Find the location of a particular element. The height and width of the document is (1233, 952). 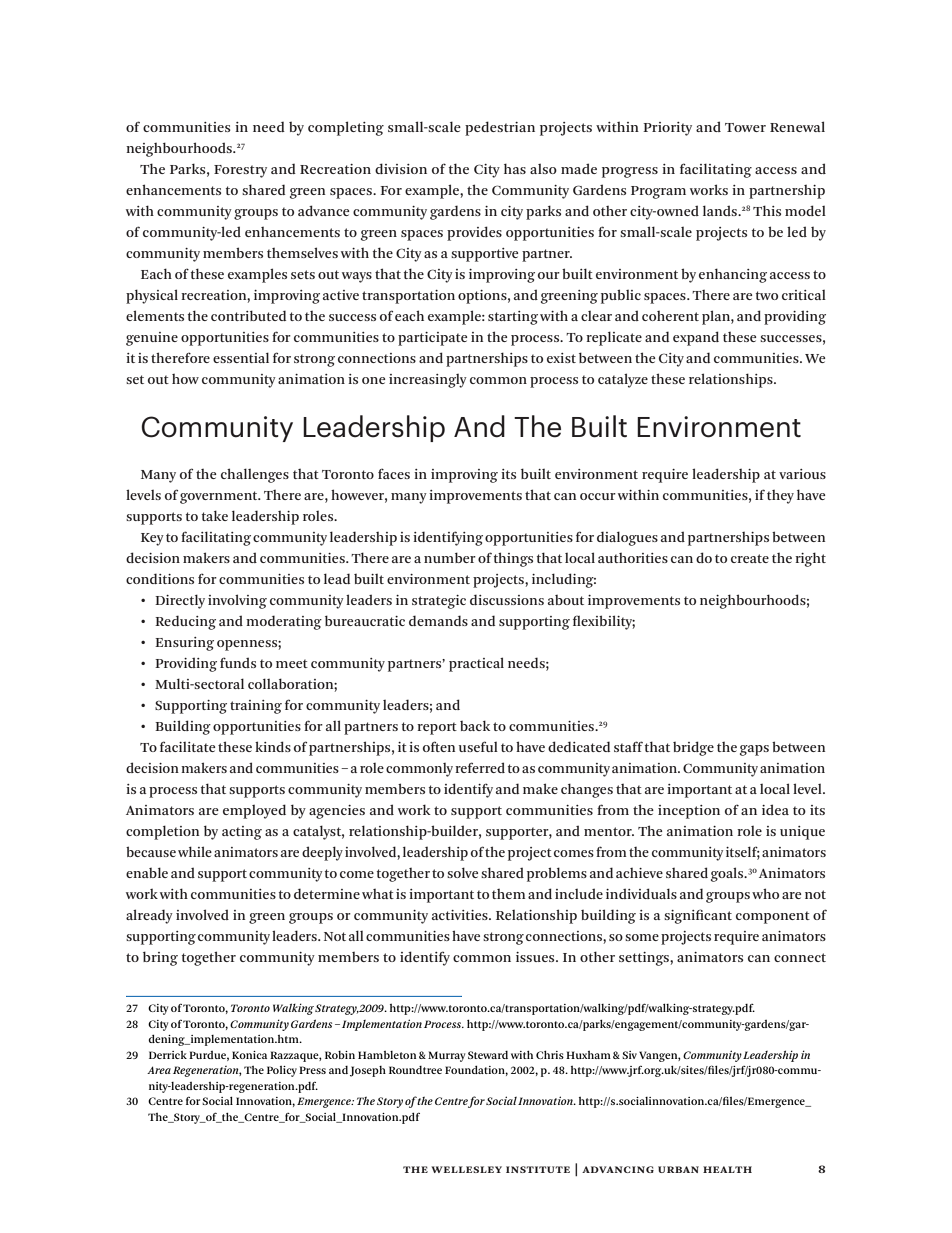

Forestry is located at coordinates (240, 171).
